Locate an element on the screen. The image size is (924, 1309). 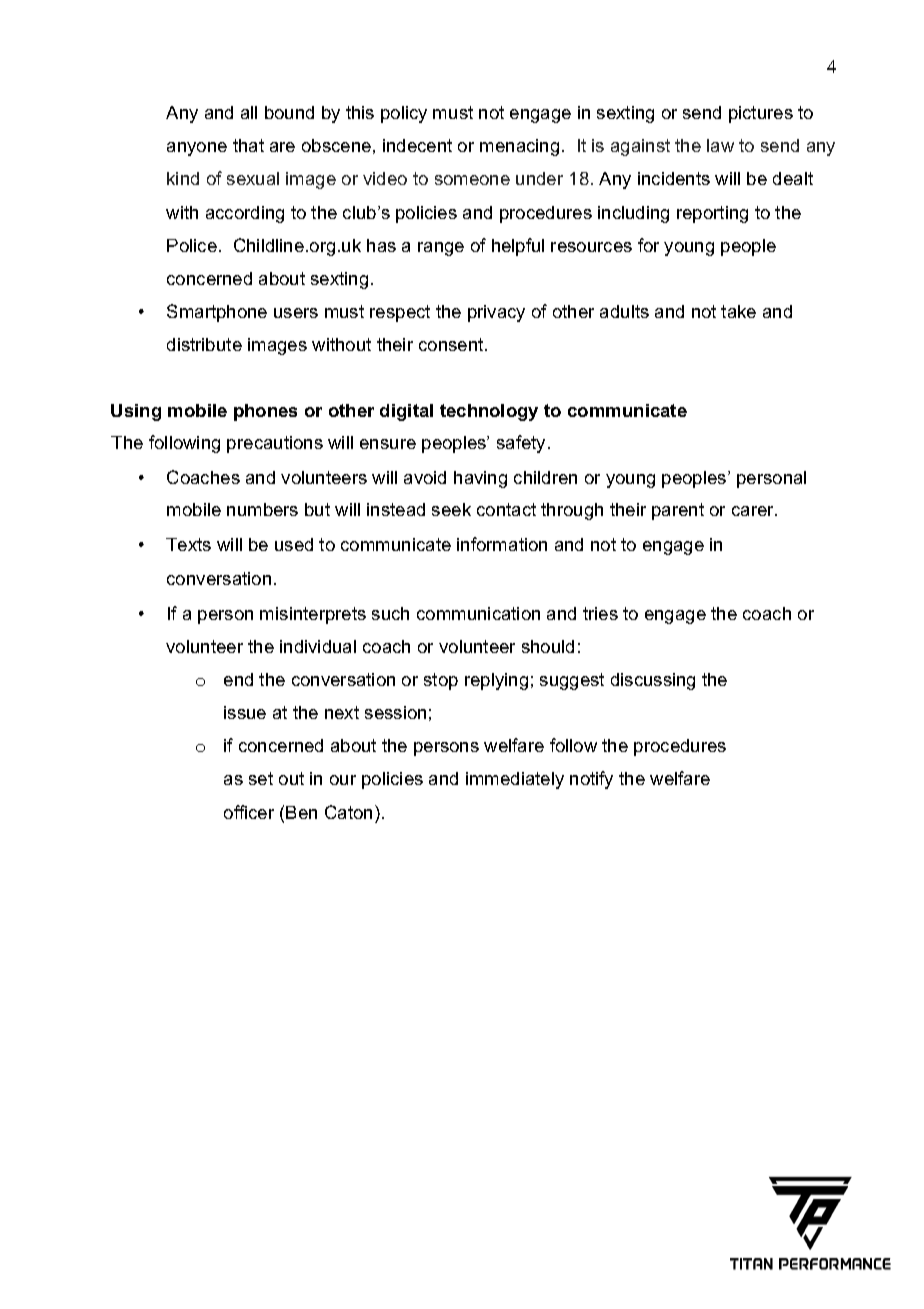
take is located at coordinates (738, 311).
